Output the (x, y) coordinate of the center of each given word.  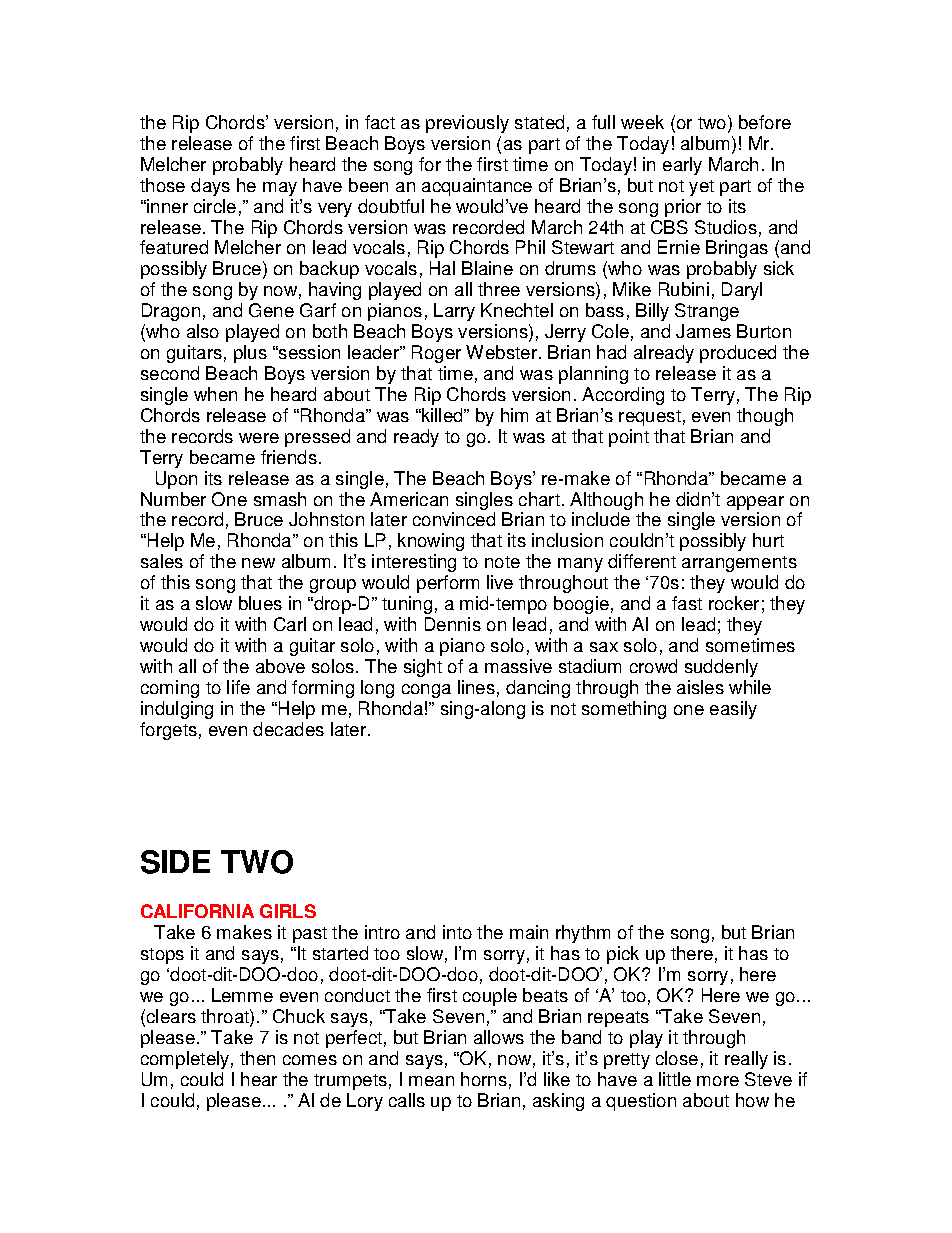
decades (288, 729)
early (682, 166)
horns (484, 1079)
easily (733, 710)
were (259, 438)
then (257, 1058)
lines (476, 687)
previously (467, 124)
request (650, 418)
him (514, 415)
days (210, 187)
